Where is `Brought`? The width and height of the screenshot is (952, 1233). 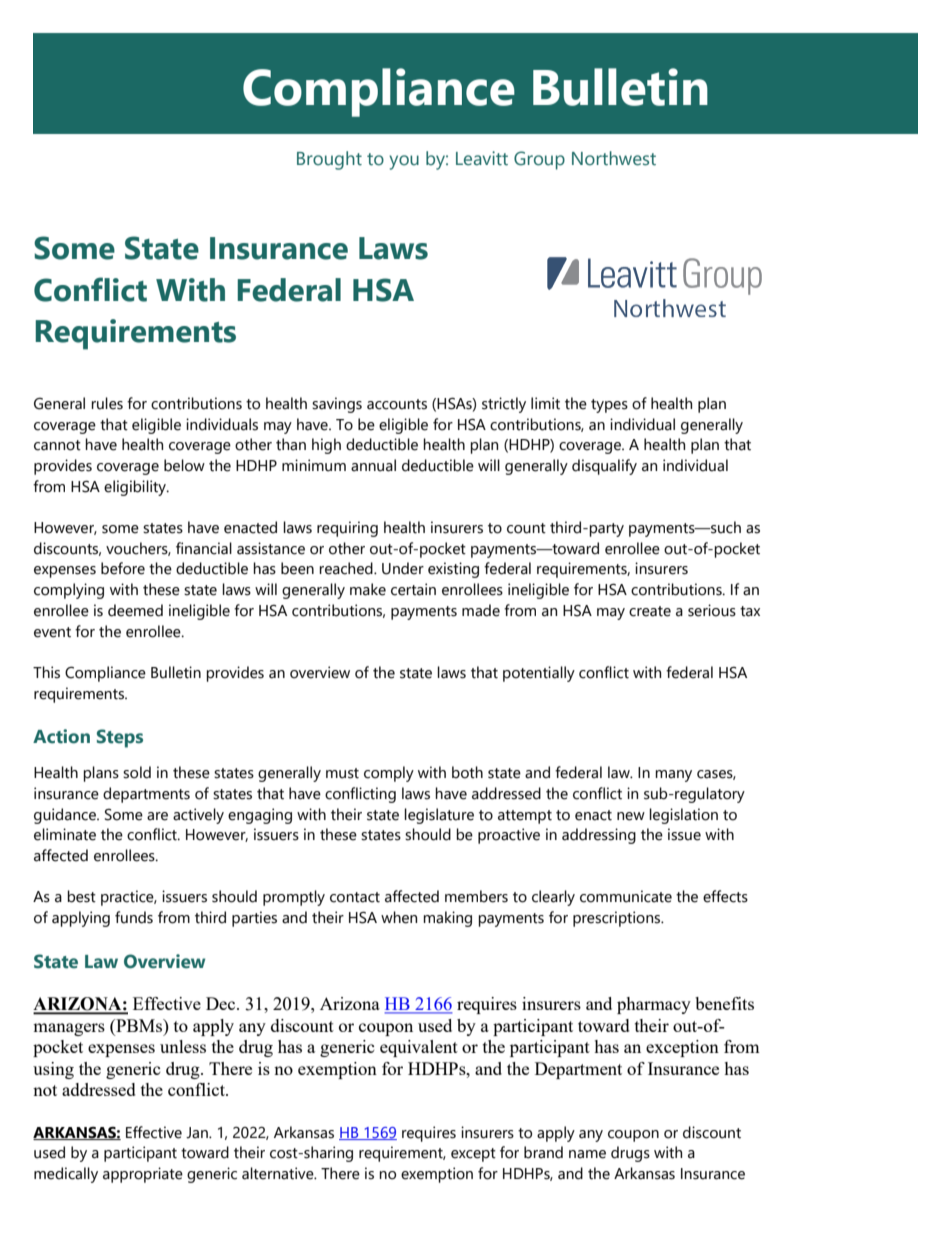
Brought is located at coordinates (329, 160).
